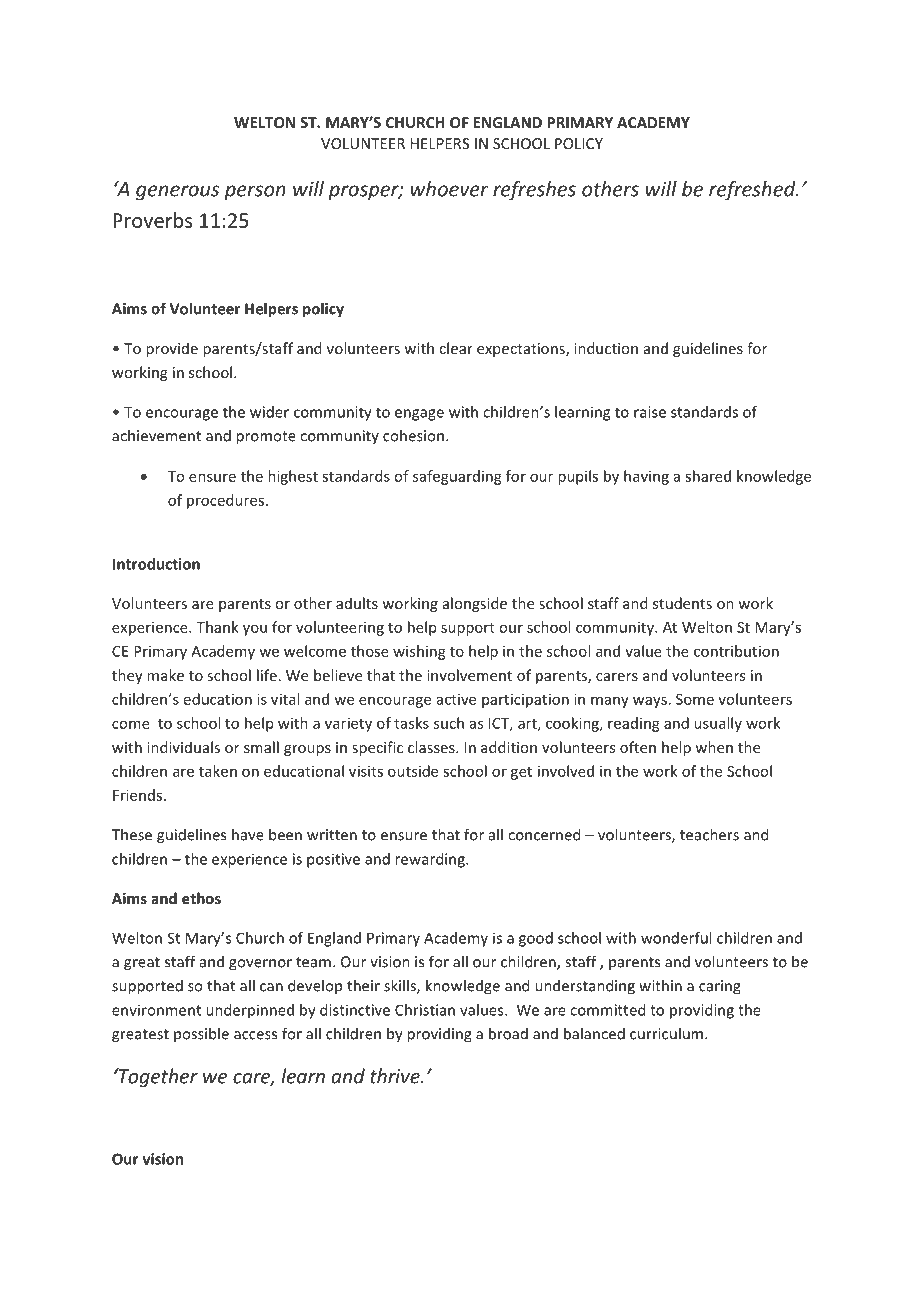 This screenshot has height=1308, width=924. Describe the element at coordinates (753, 191) in the screenshot. I see `refreshed` at that location.
